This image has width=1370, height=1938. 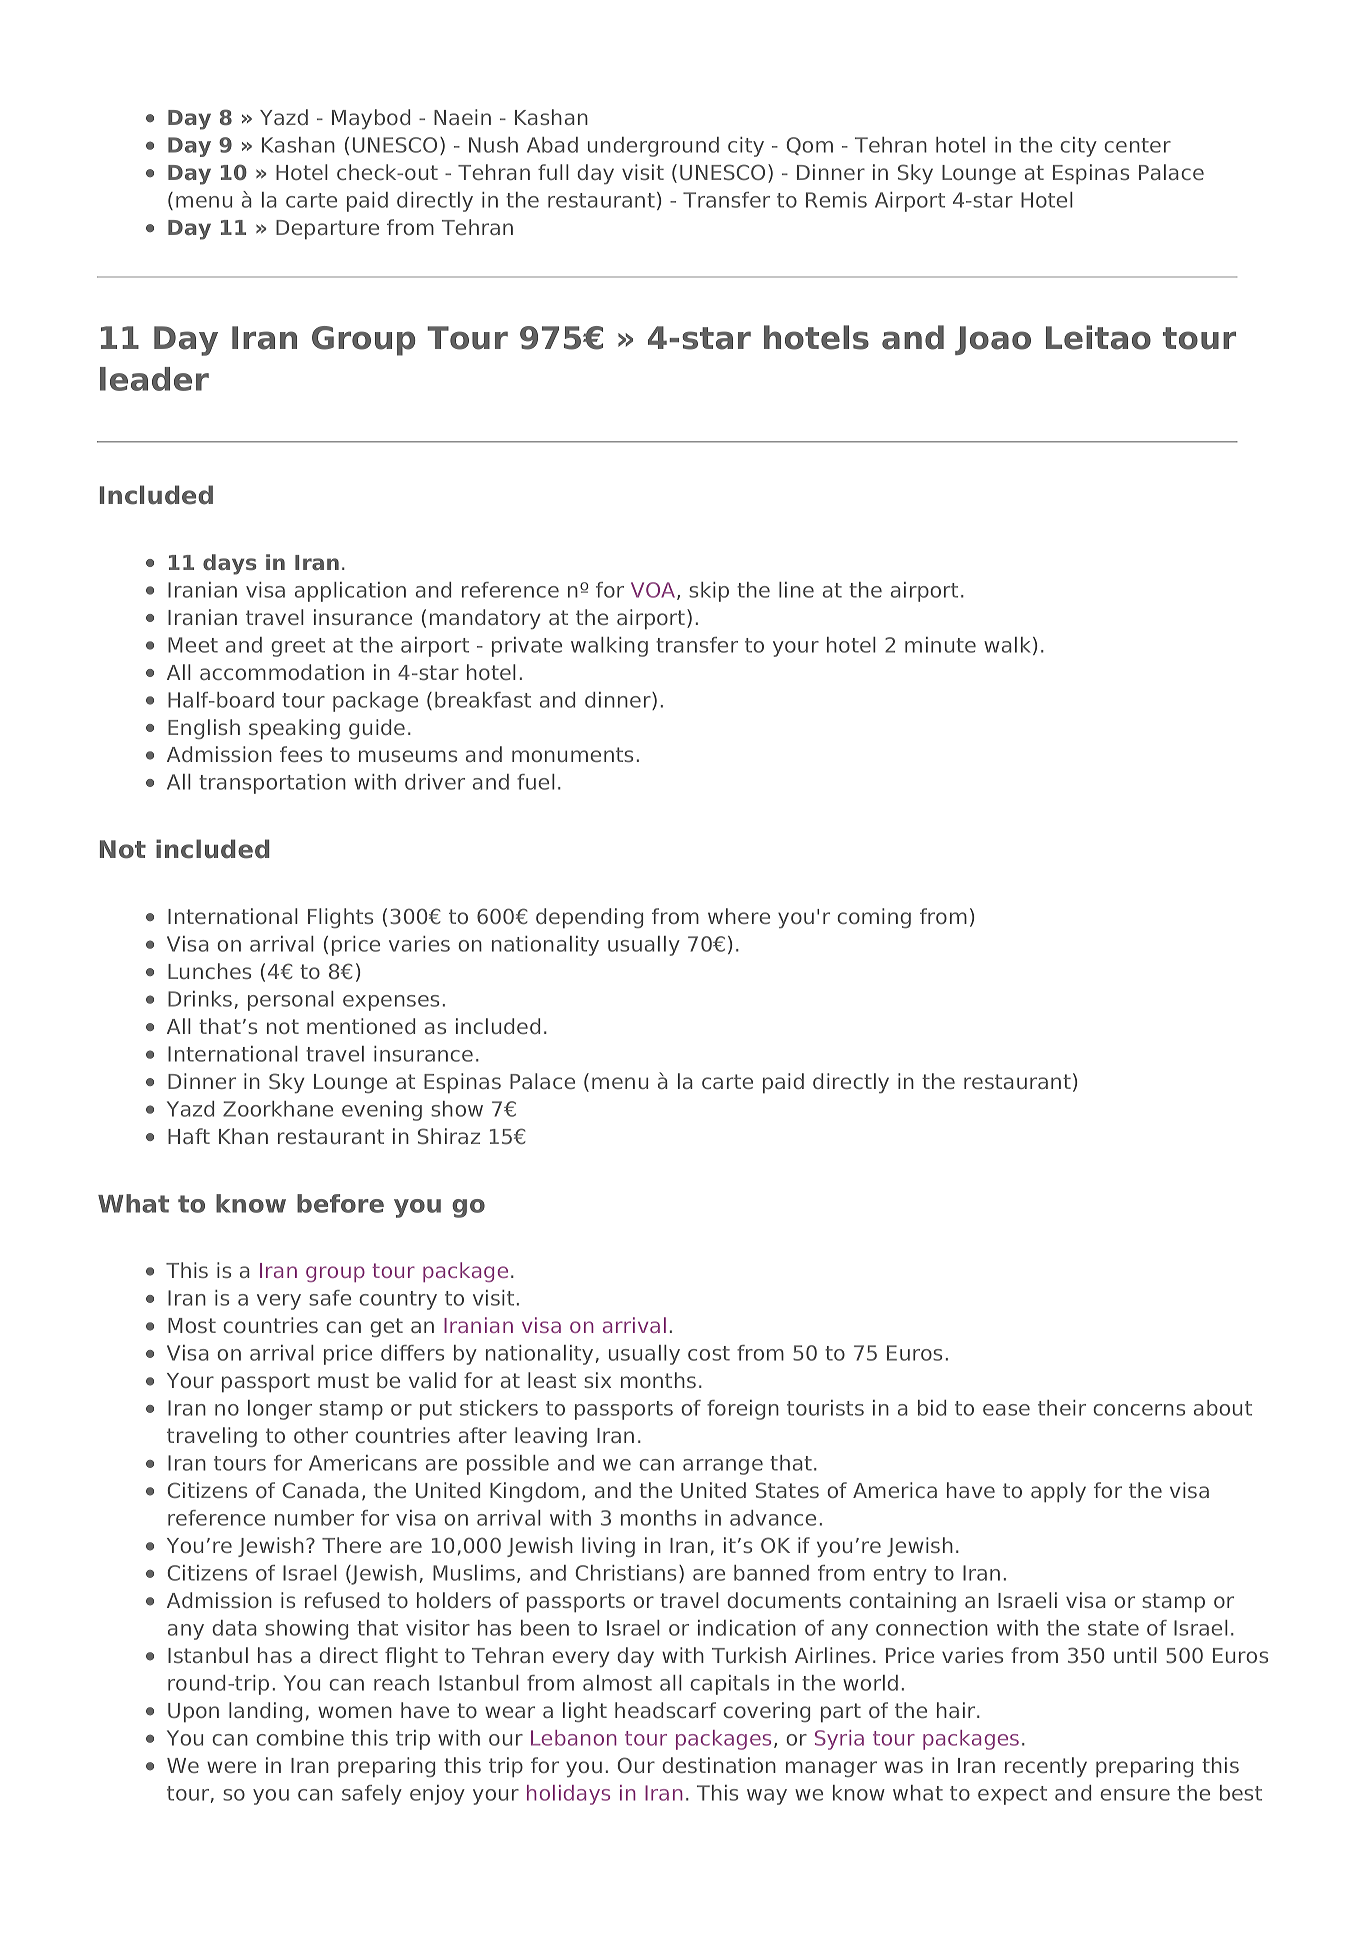 What do you see at coordinates (739, 916) in the image?
I see `where` at bounding box center [739, 916].
